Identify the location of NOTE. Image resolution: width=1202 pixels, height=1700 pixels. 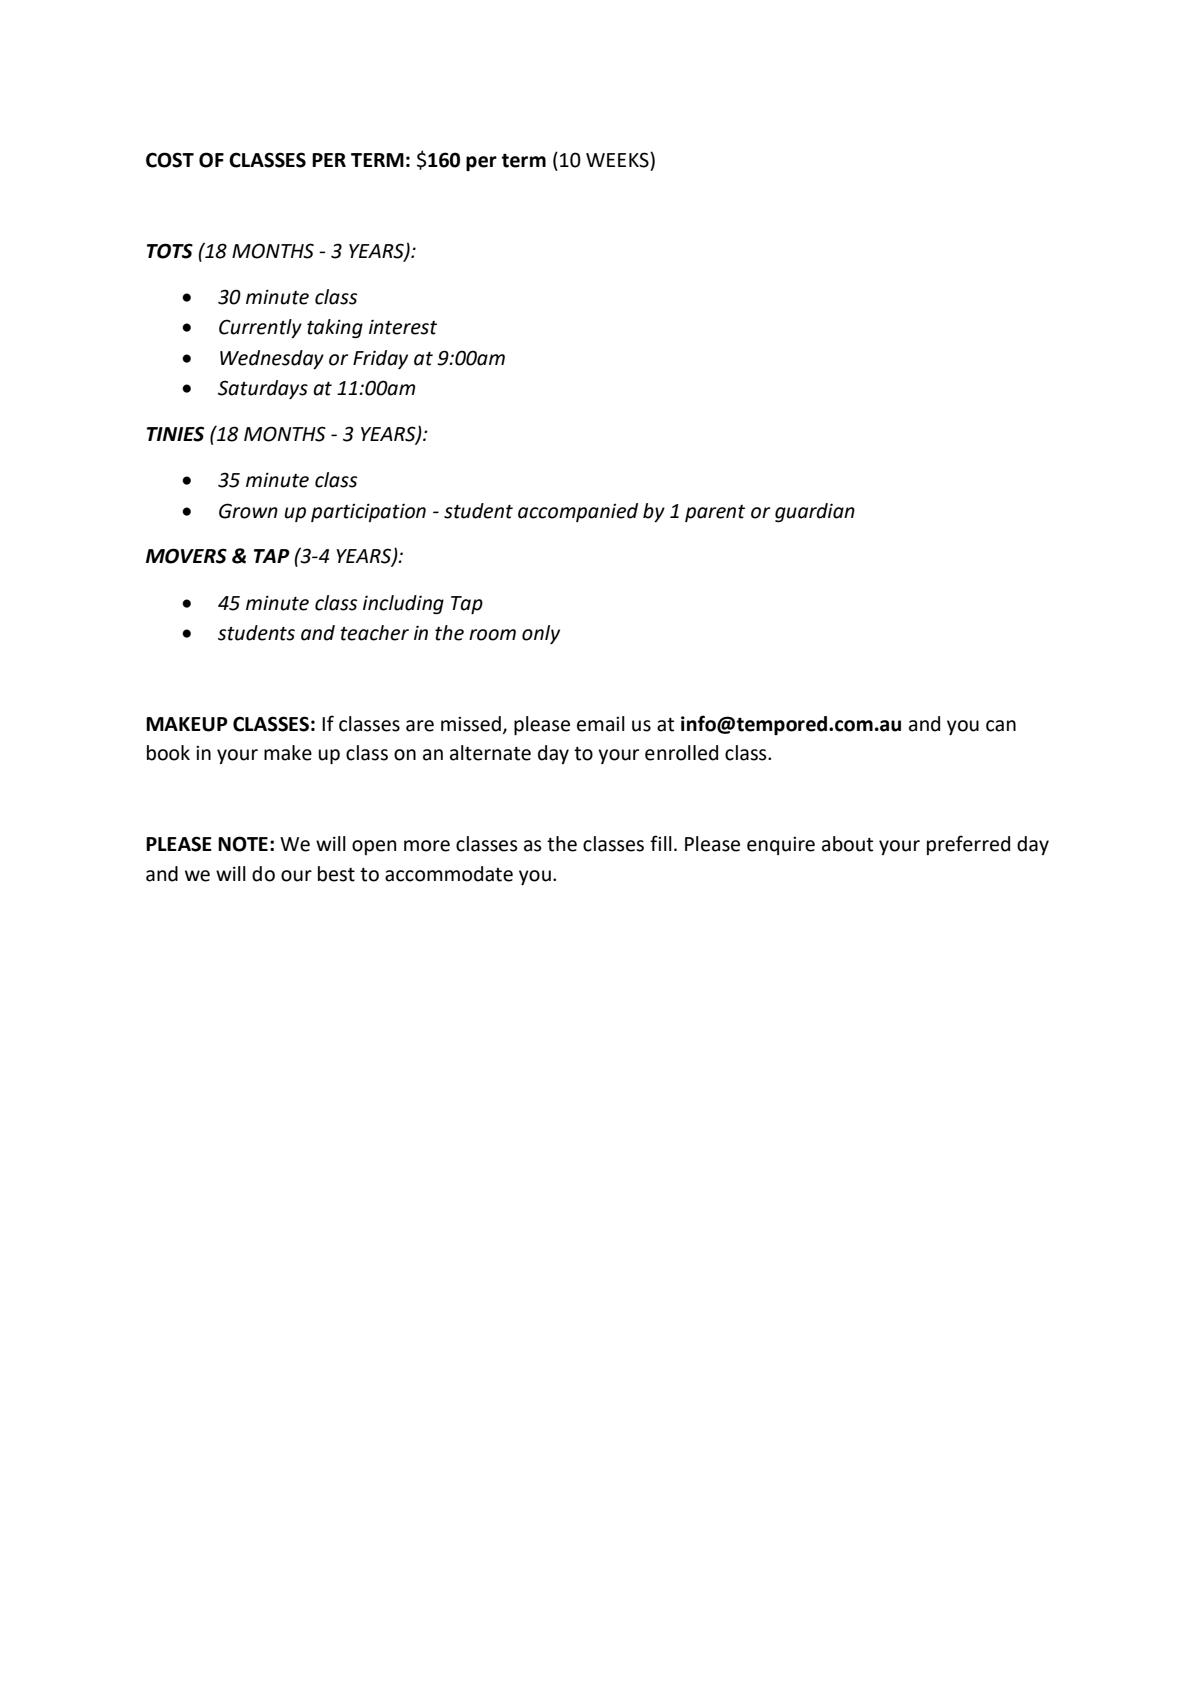
(243, 844).
